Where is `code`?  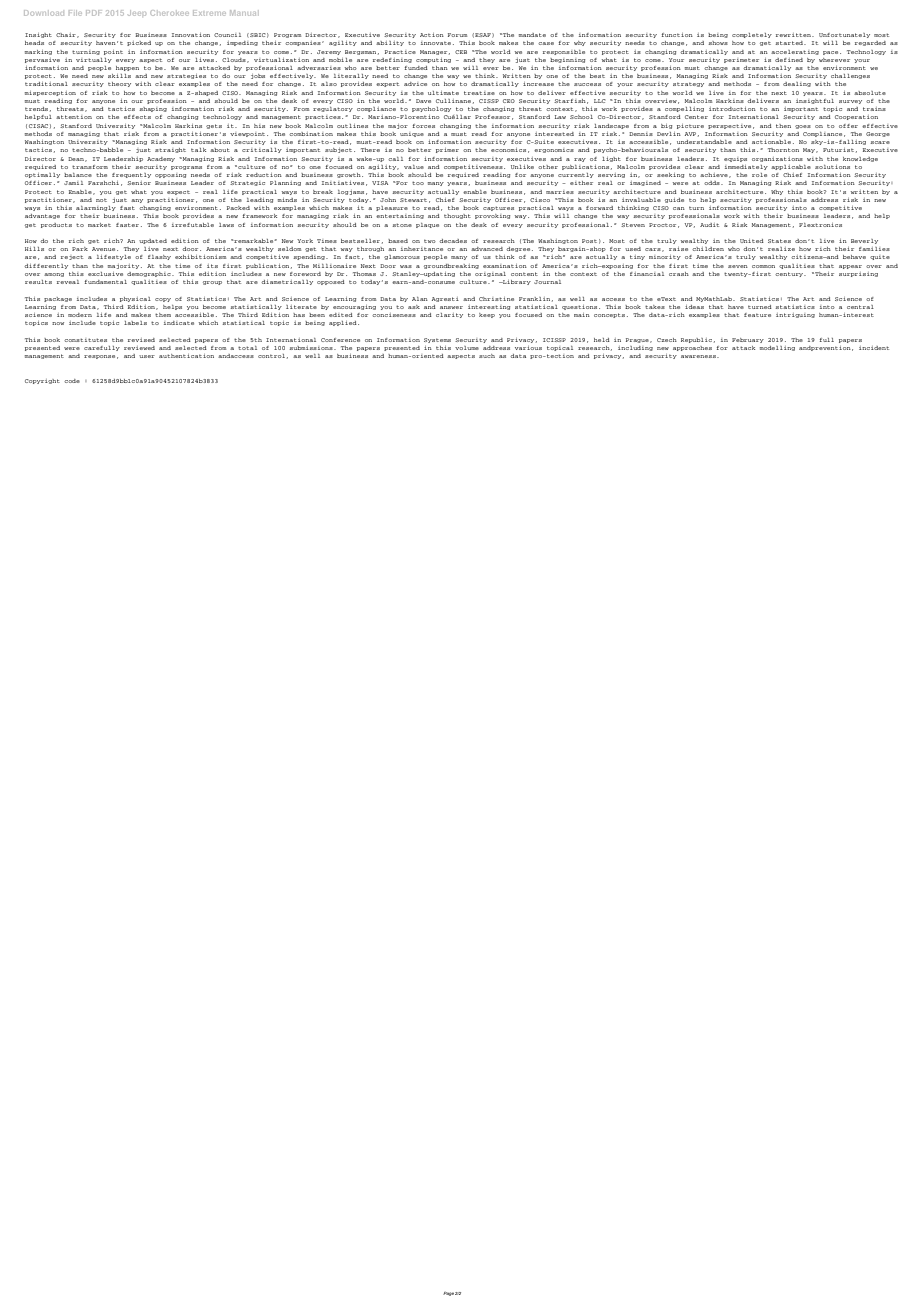 code is located at coordinates (72, 381).
